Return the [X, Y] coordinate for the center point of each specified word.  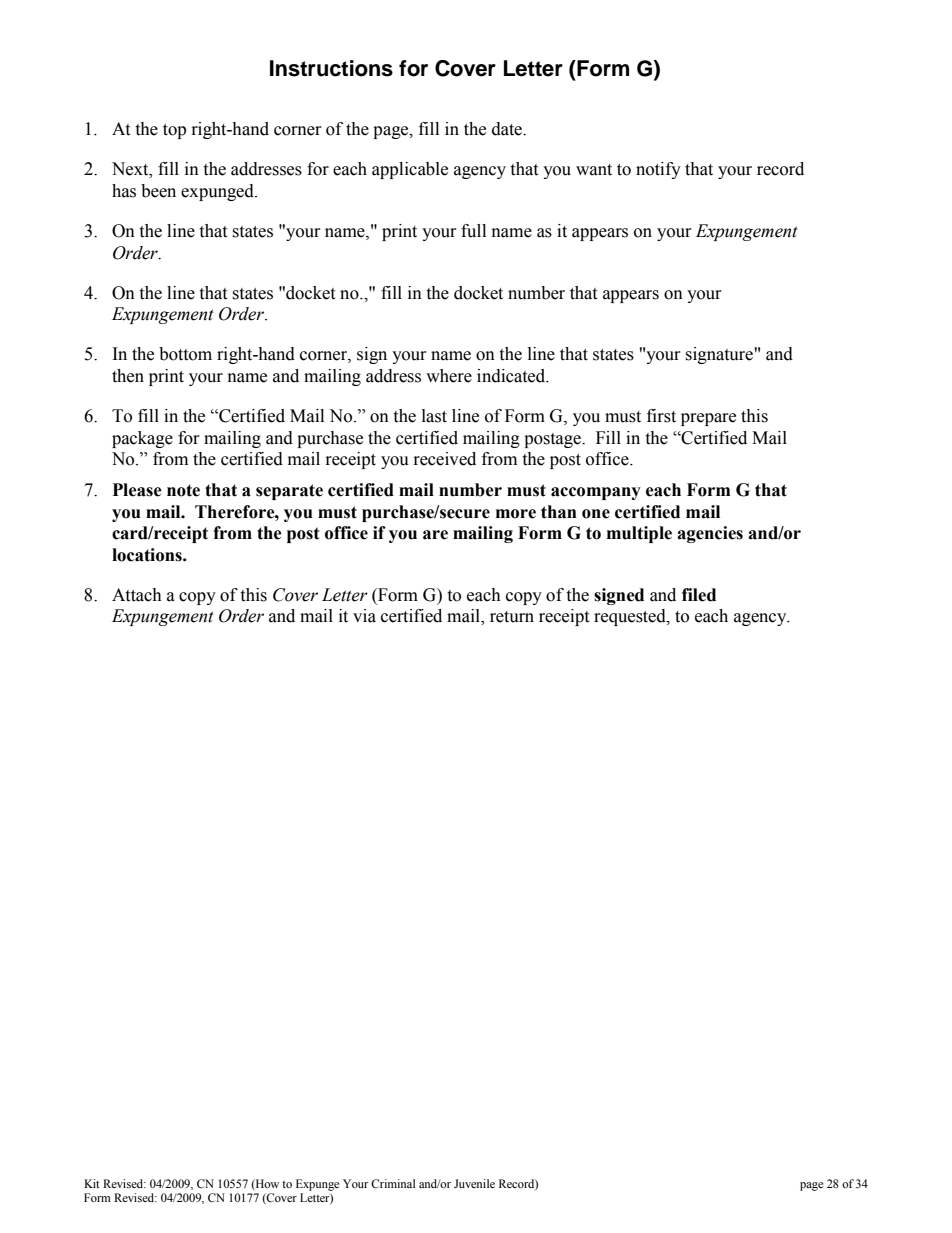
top [174, 131]
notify [658, 170]
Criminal [393, 1183]
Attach [137, 595]
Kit [92, 1183]
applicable [410, 170]
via [364, 616]
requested [631, 617]
